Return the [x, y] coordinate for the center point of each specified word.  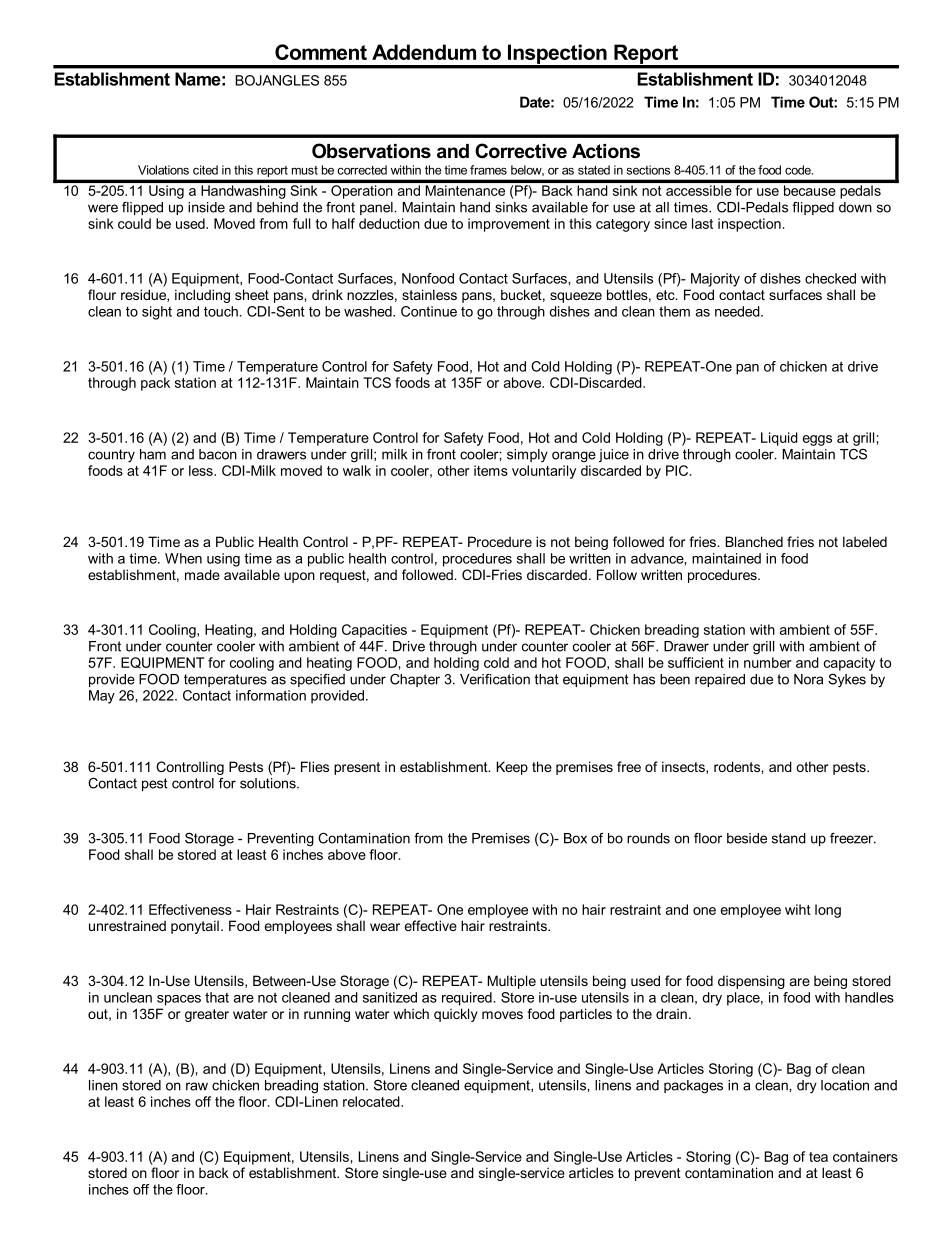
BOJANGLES [277, 80]
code [799, 170]
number [768, 662]
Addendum [424, 52]
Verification [495, 679]
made [202, 574]
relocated [372, 1101]
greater [207, 1015]
